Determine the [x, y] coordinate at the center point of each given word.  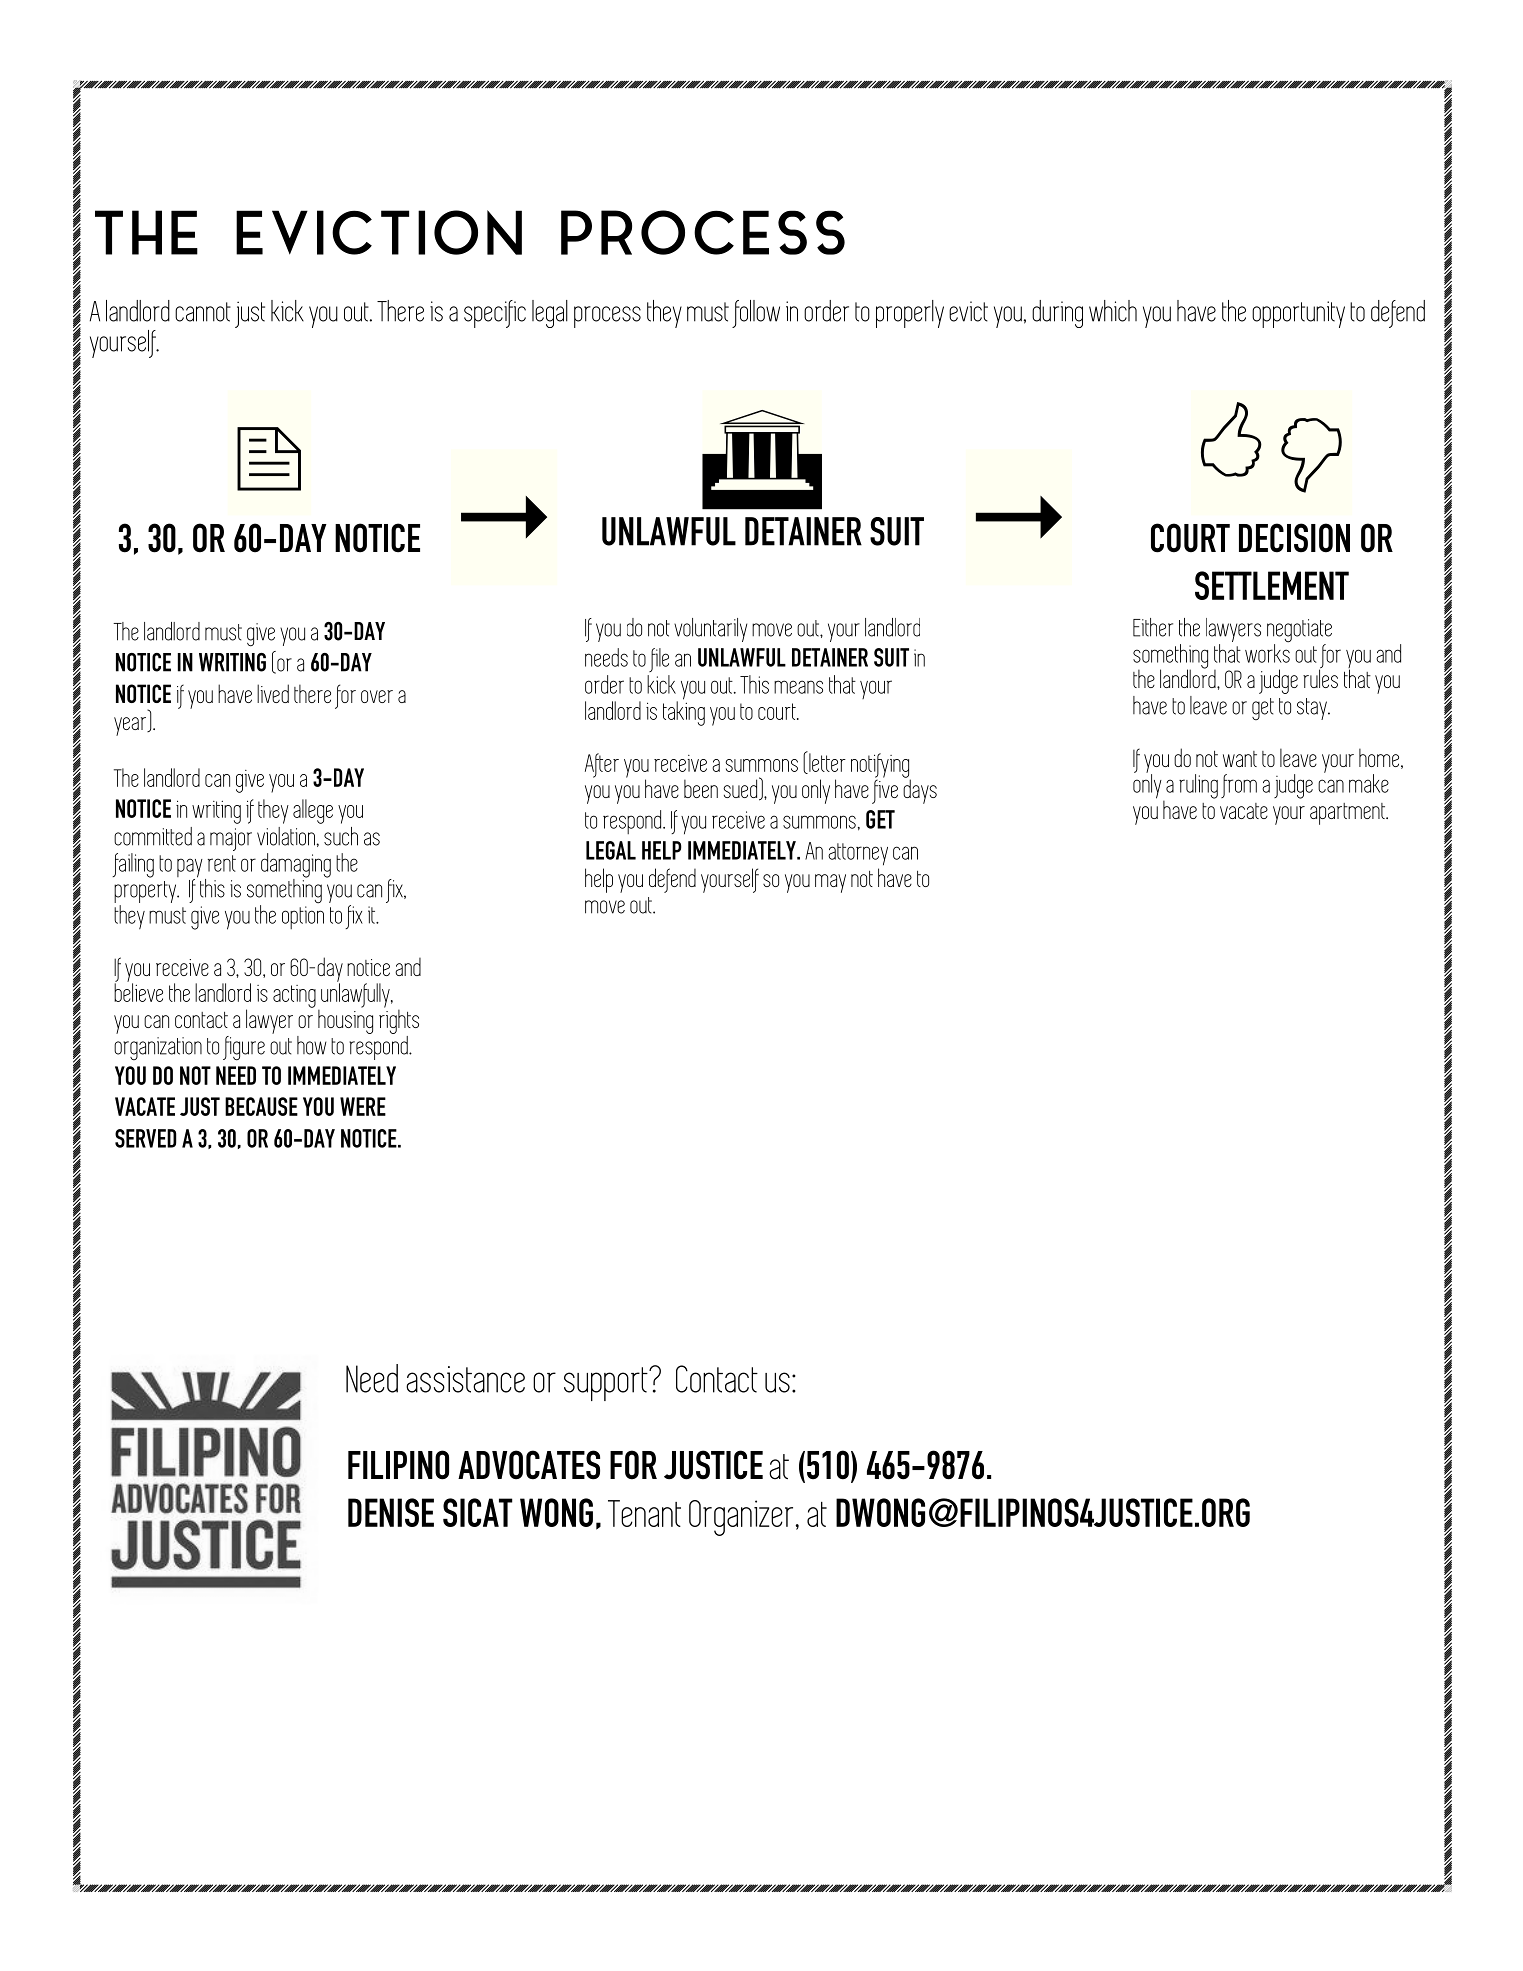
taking [684, 712]
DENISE [391, 1512]
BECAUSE [261, 1106]
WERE [363, 1106]
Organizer [742, 1518]
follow [756, 314]
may [830, 883]
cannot [203, 312]
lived [273, 693]
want [1240, 759]
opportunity [1298, 314]
